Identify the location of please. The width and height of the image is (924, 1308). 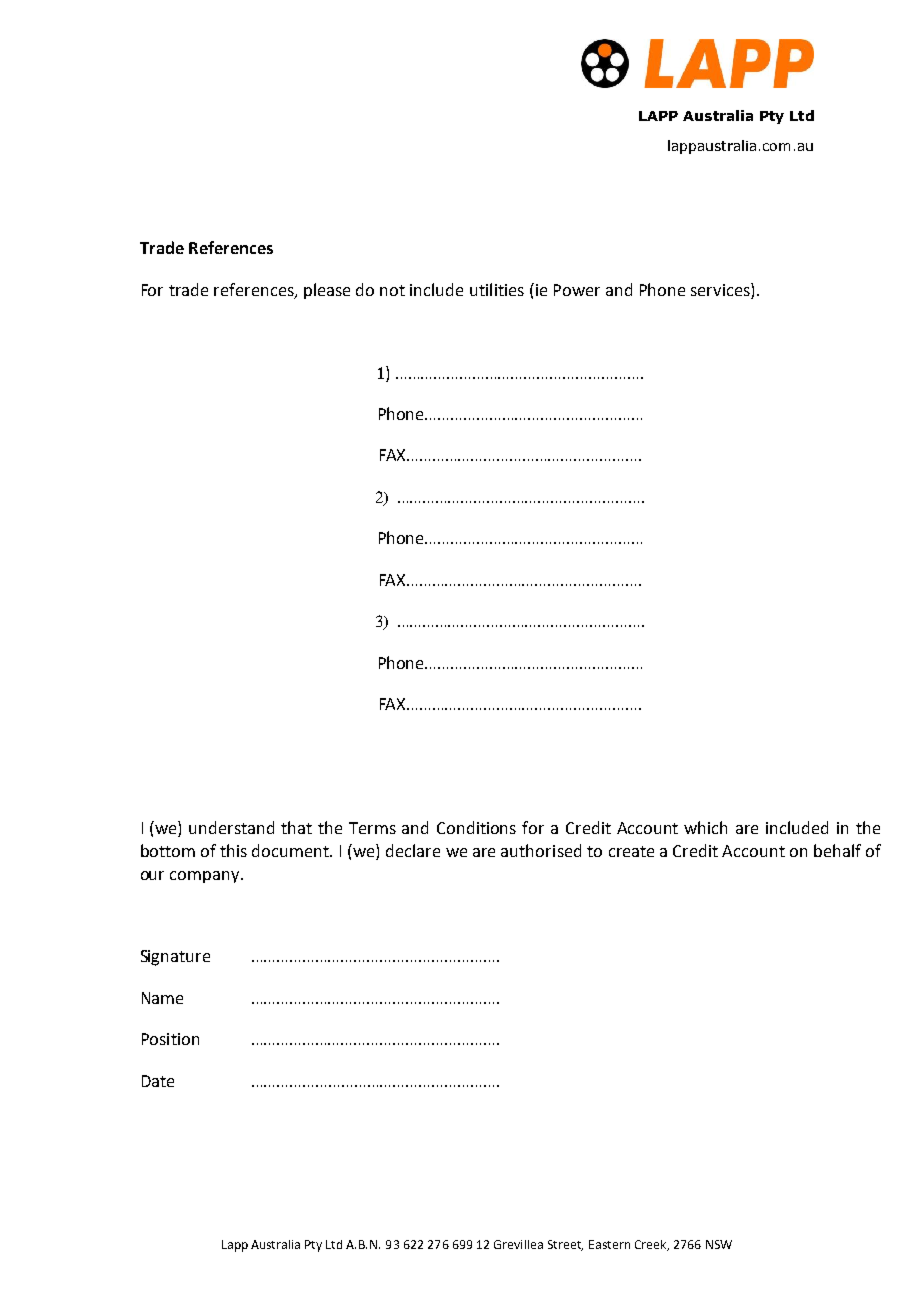
(327, 291).
